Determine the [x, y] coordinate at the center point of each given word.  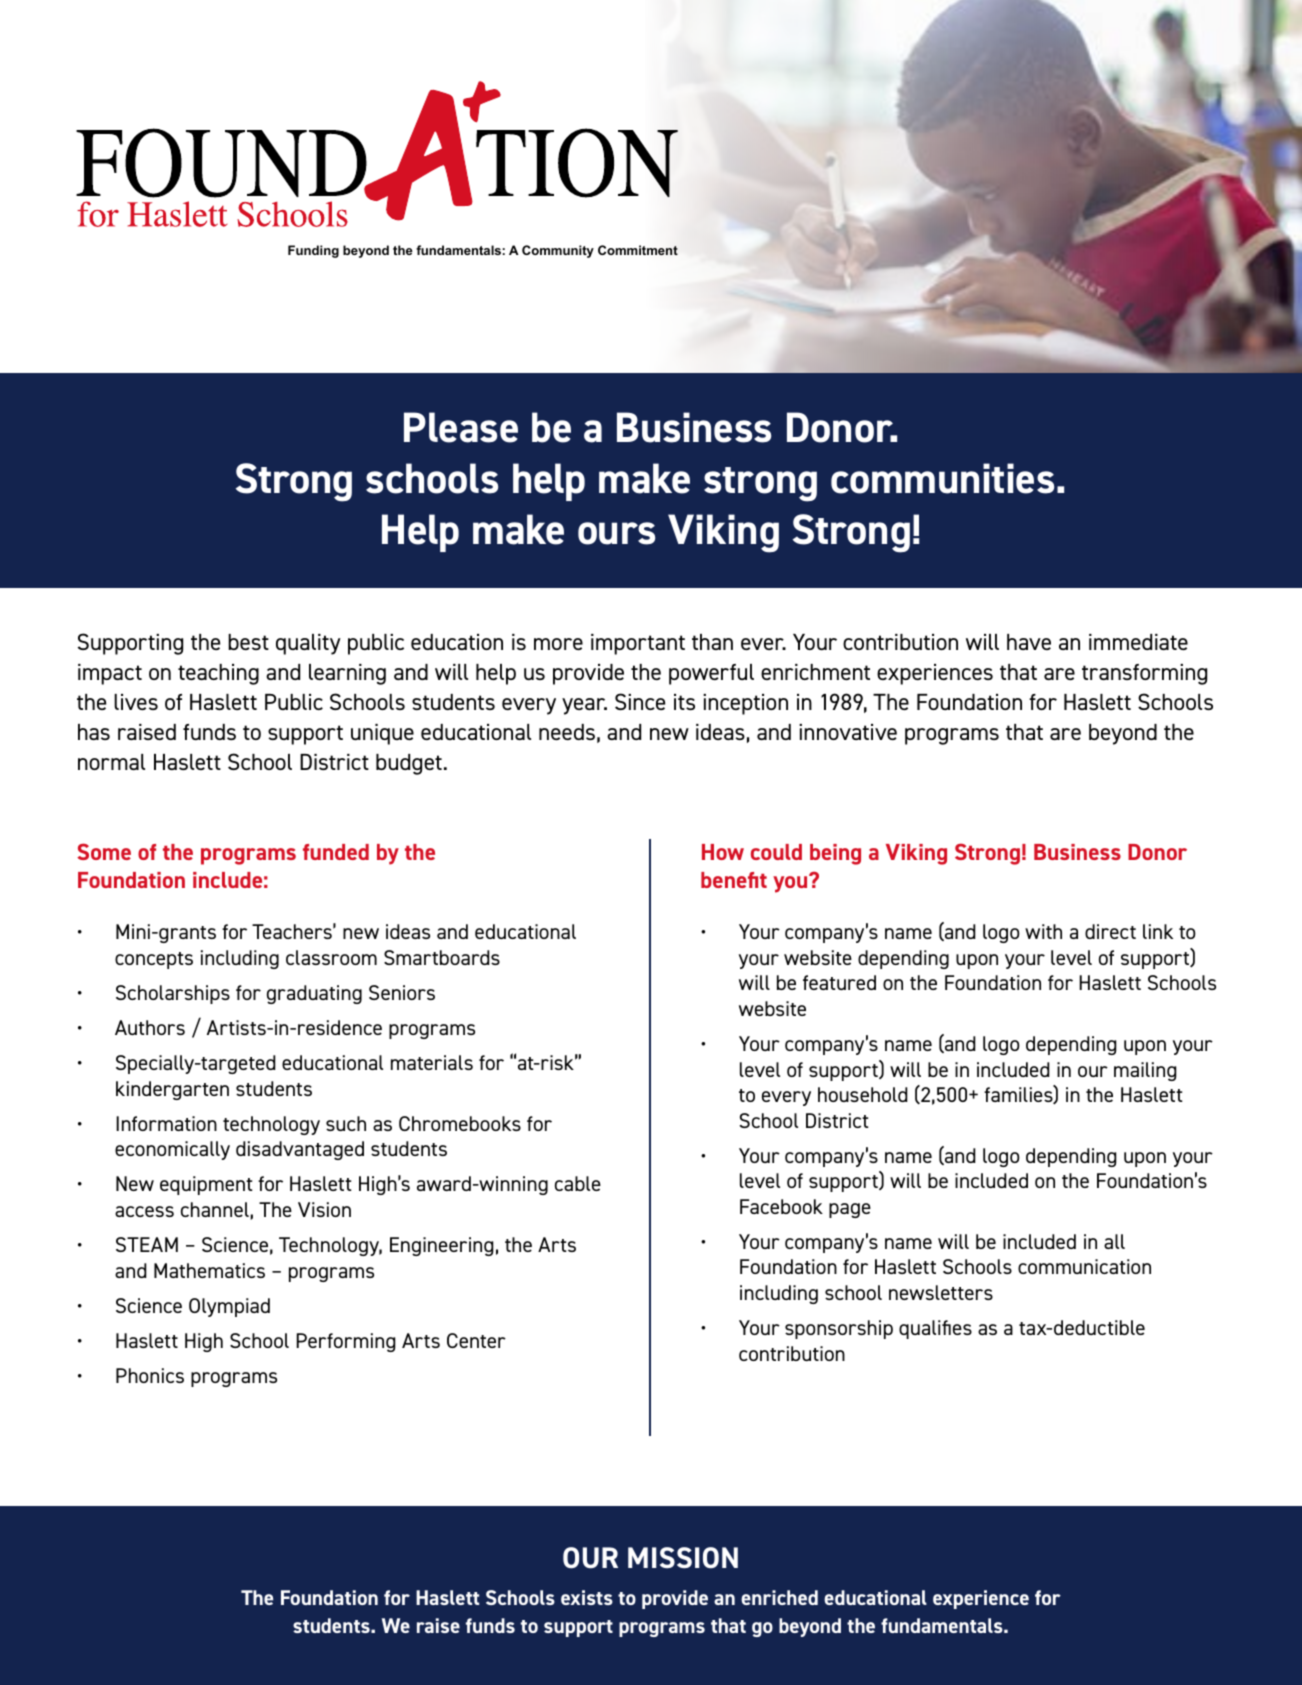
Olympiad [229, 1307]
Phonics [150, 1375]
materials [432, 1062]
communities [942, 478]
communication [1084, 1266]
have [1029, 642]
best [248, 642]
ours [616, 533]
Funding [313, 251]
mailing [1145, 1071]
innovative [848, 732]
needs [567, 732]
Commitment [638, 250]
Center [476, 1340]
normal [111, 762]
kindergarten [172, 1090]
